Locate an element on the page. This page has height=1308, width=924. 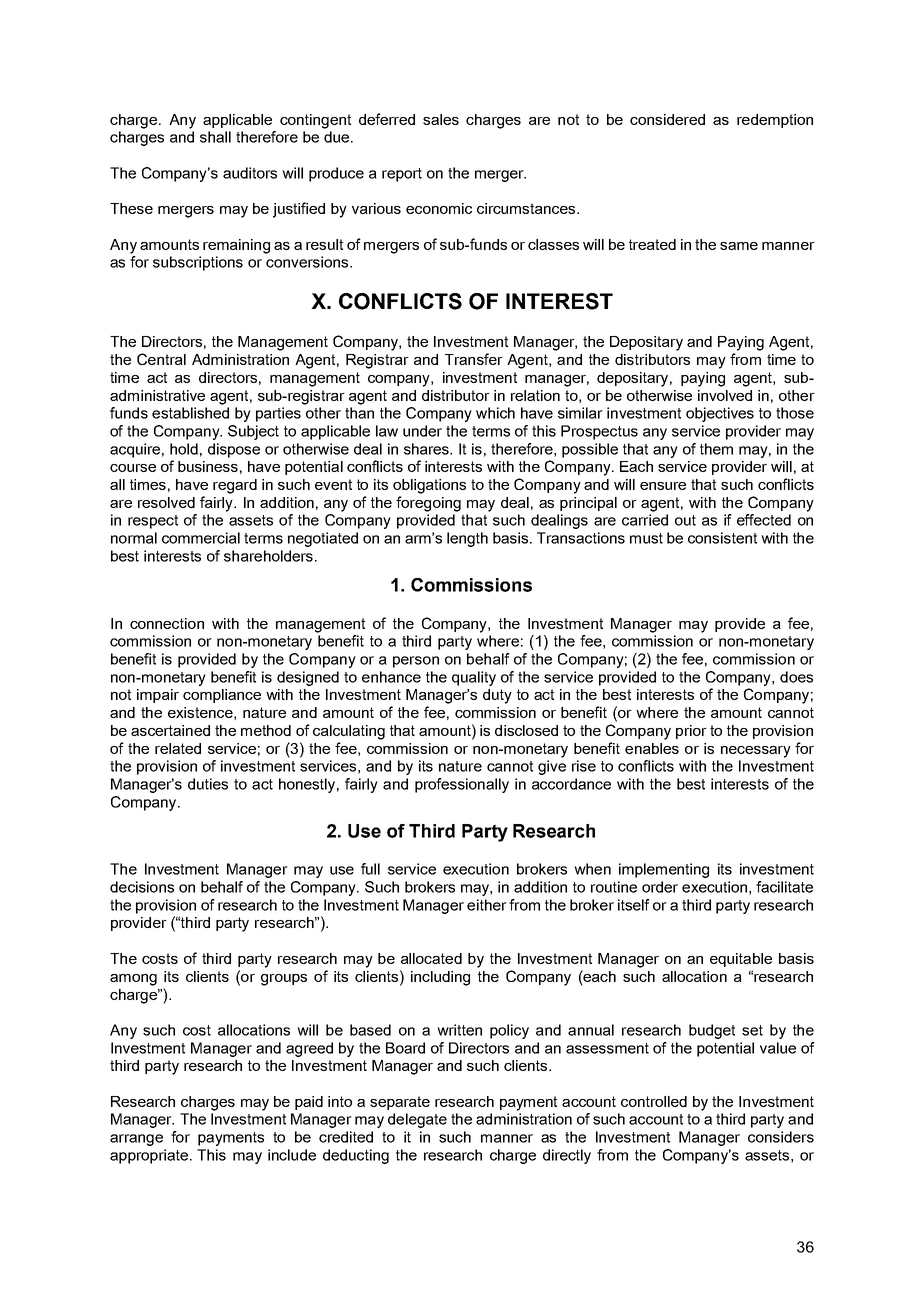
appropriate is located at coordinates (149, 1156).
